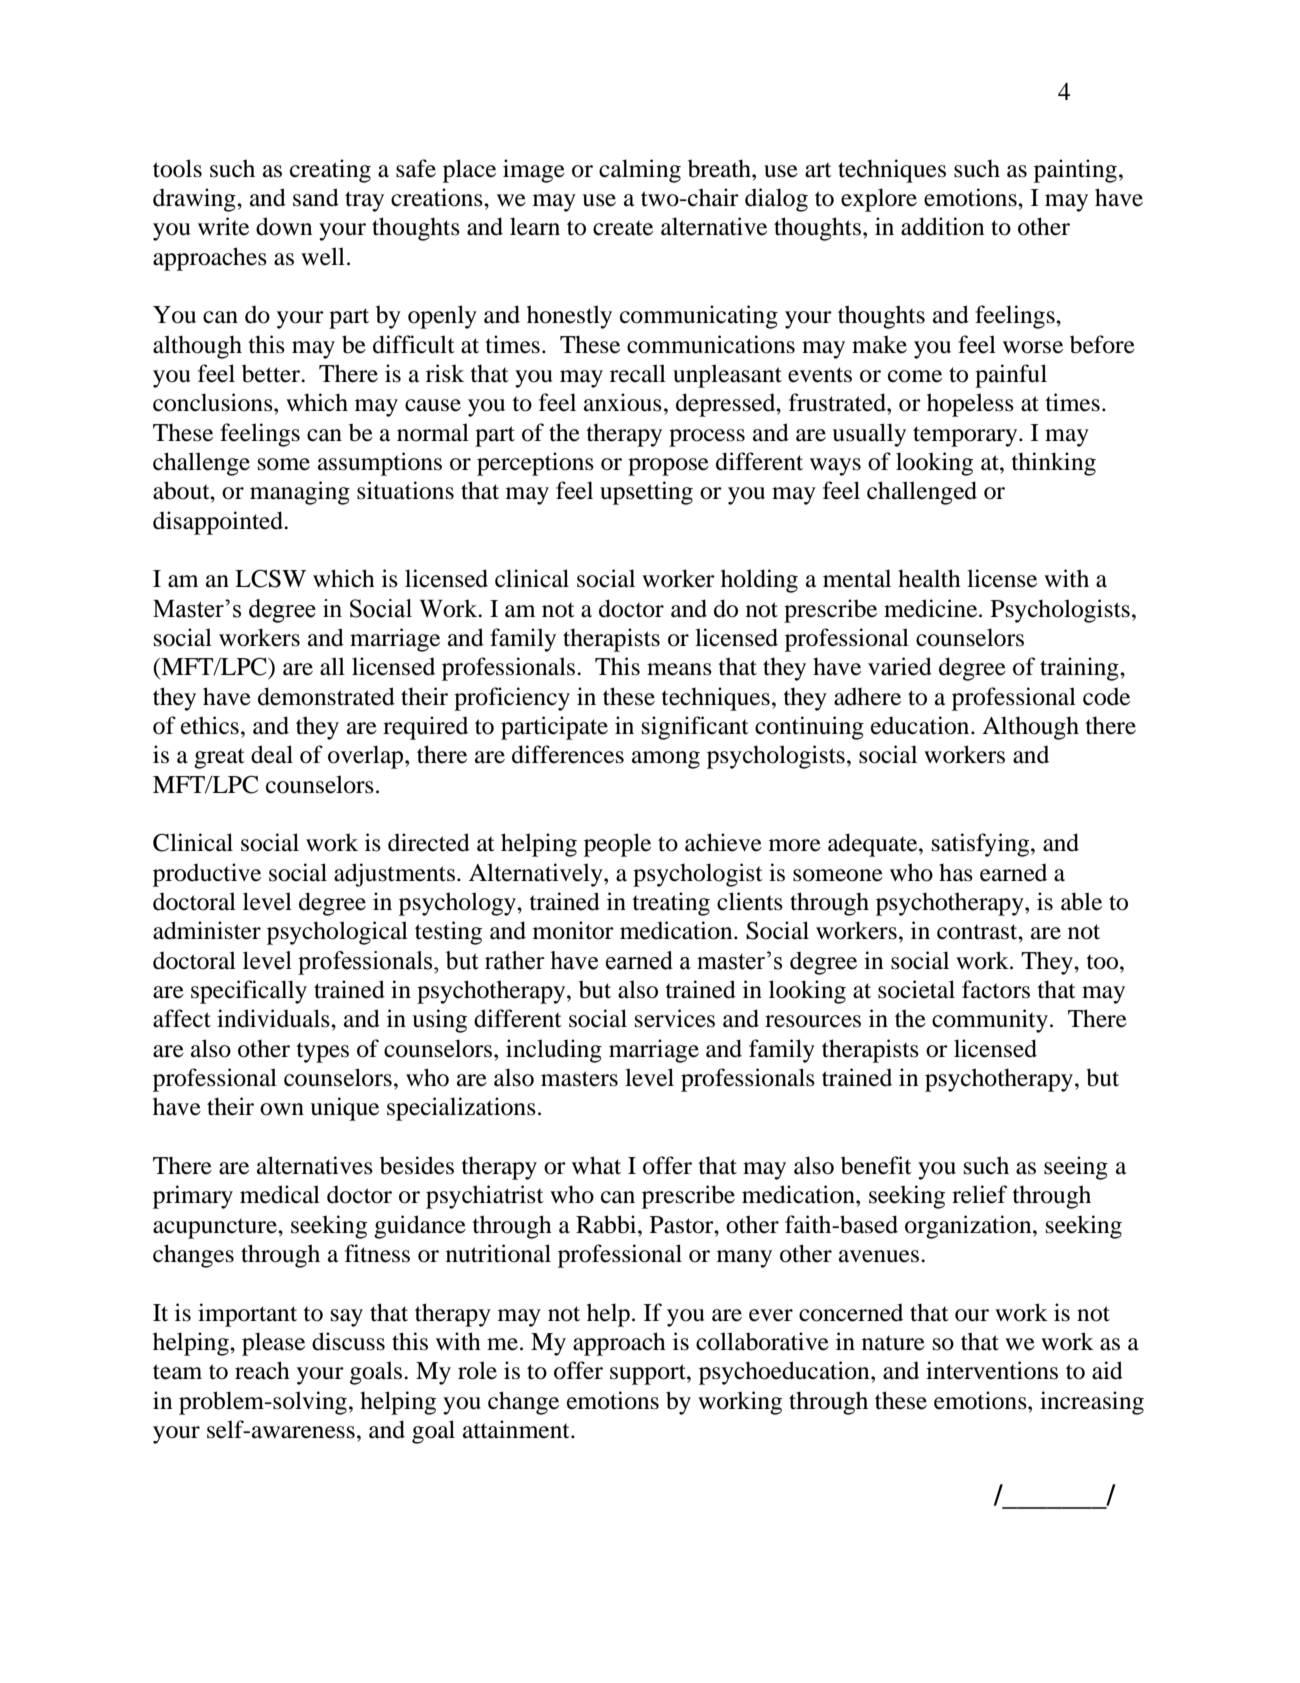  Describe the element at coordinates (982, 845) in the screenshot. I see `satisfying` at that location.
